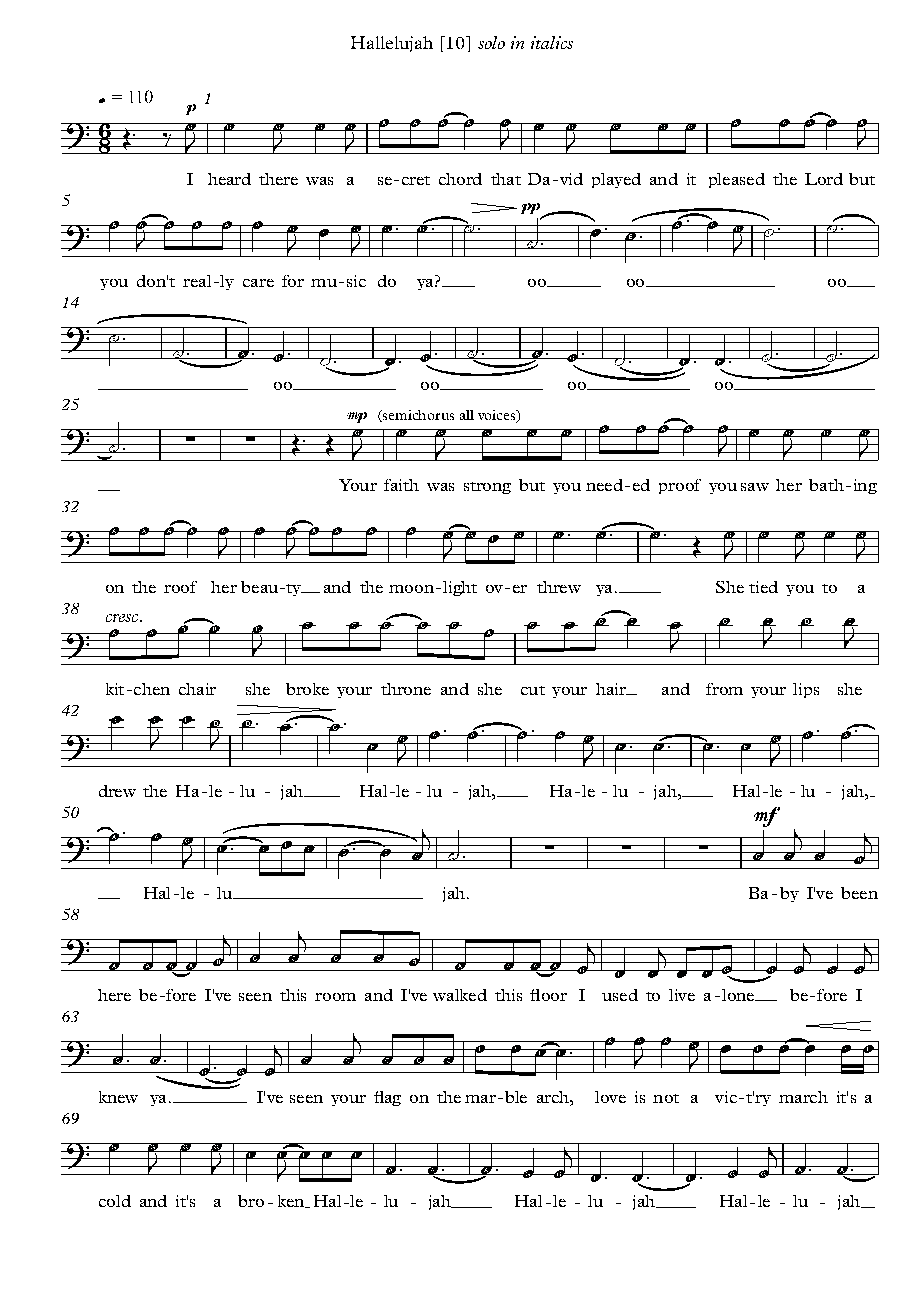 The height and width of the screenshot is (1307, 924). What do you see at coordinates (737, 180) in the screenshot?
I see `pleased` at bounding box center [737, 180].
